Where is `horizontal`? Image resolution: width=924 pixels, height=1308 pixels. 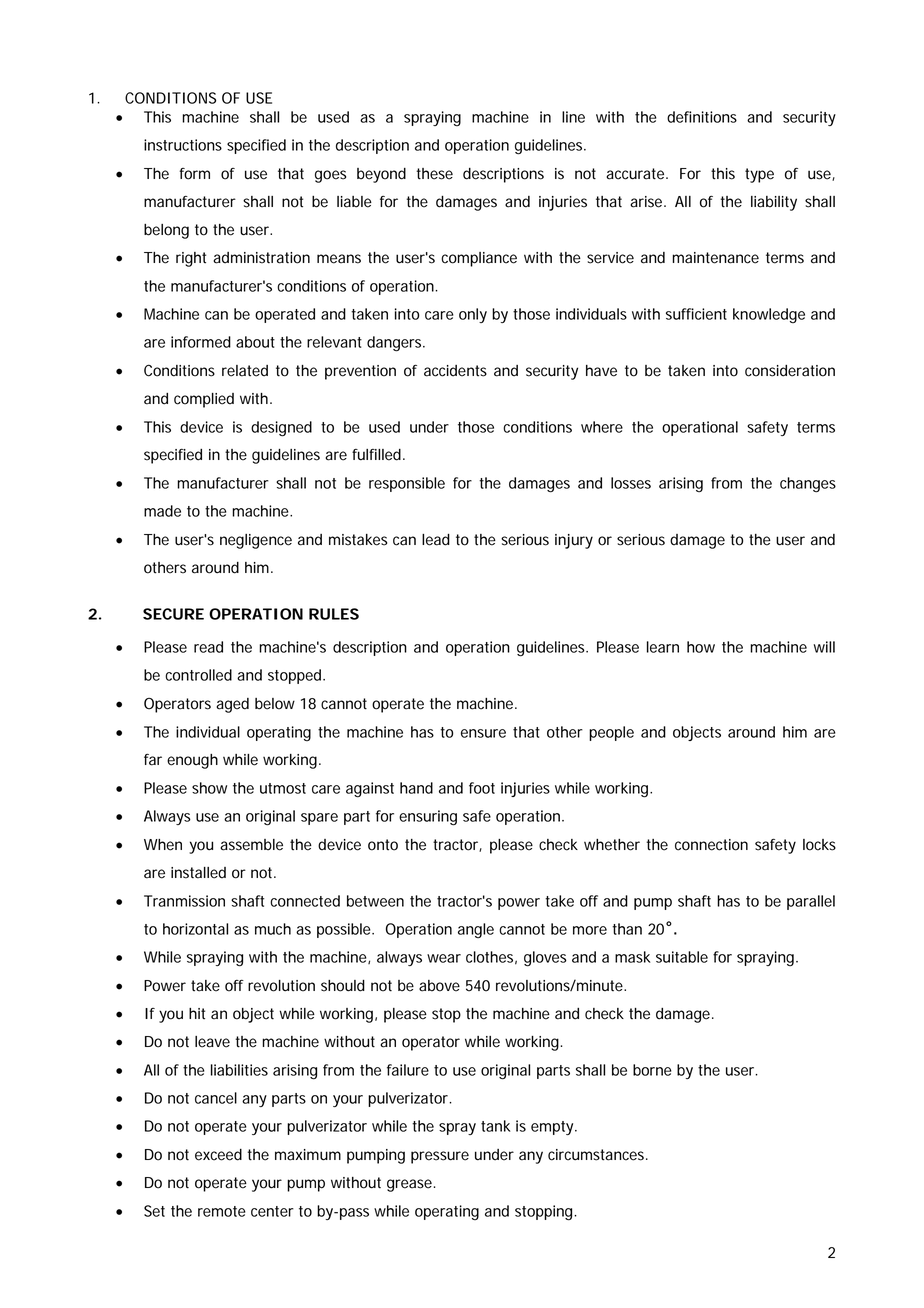
horizontal is located at coordinates (195, 929).
